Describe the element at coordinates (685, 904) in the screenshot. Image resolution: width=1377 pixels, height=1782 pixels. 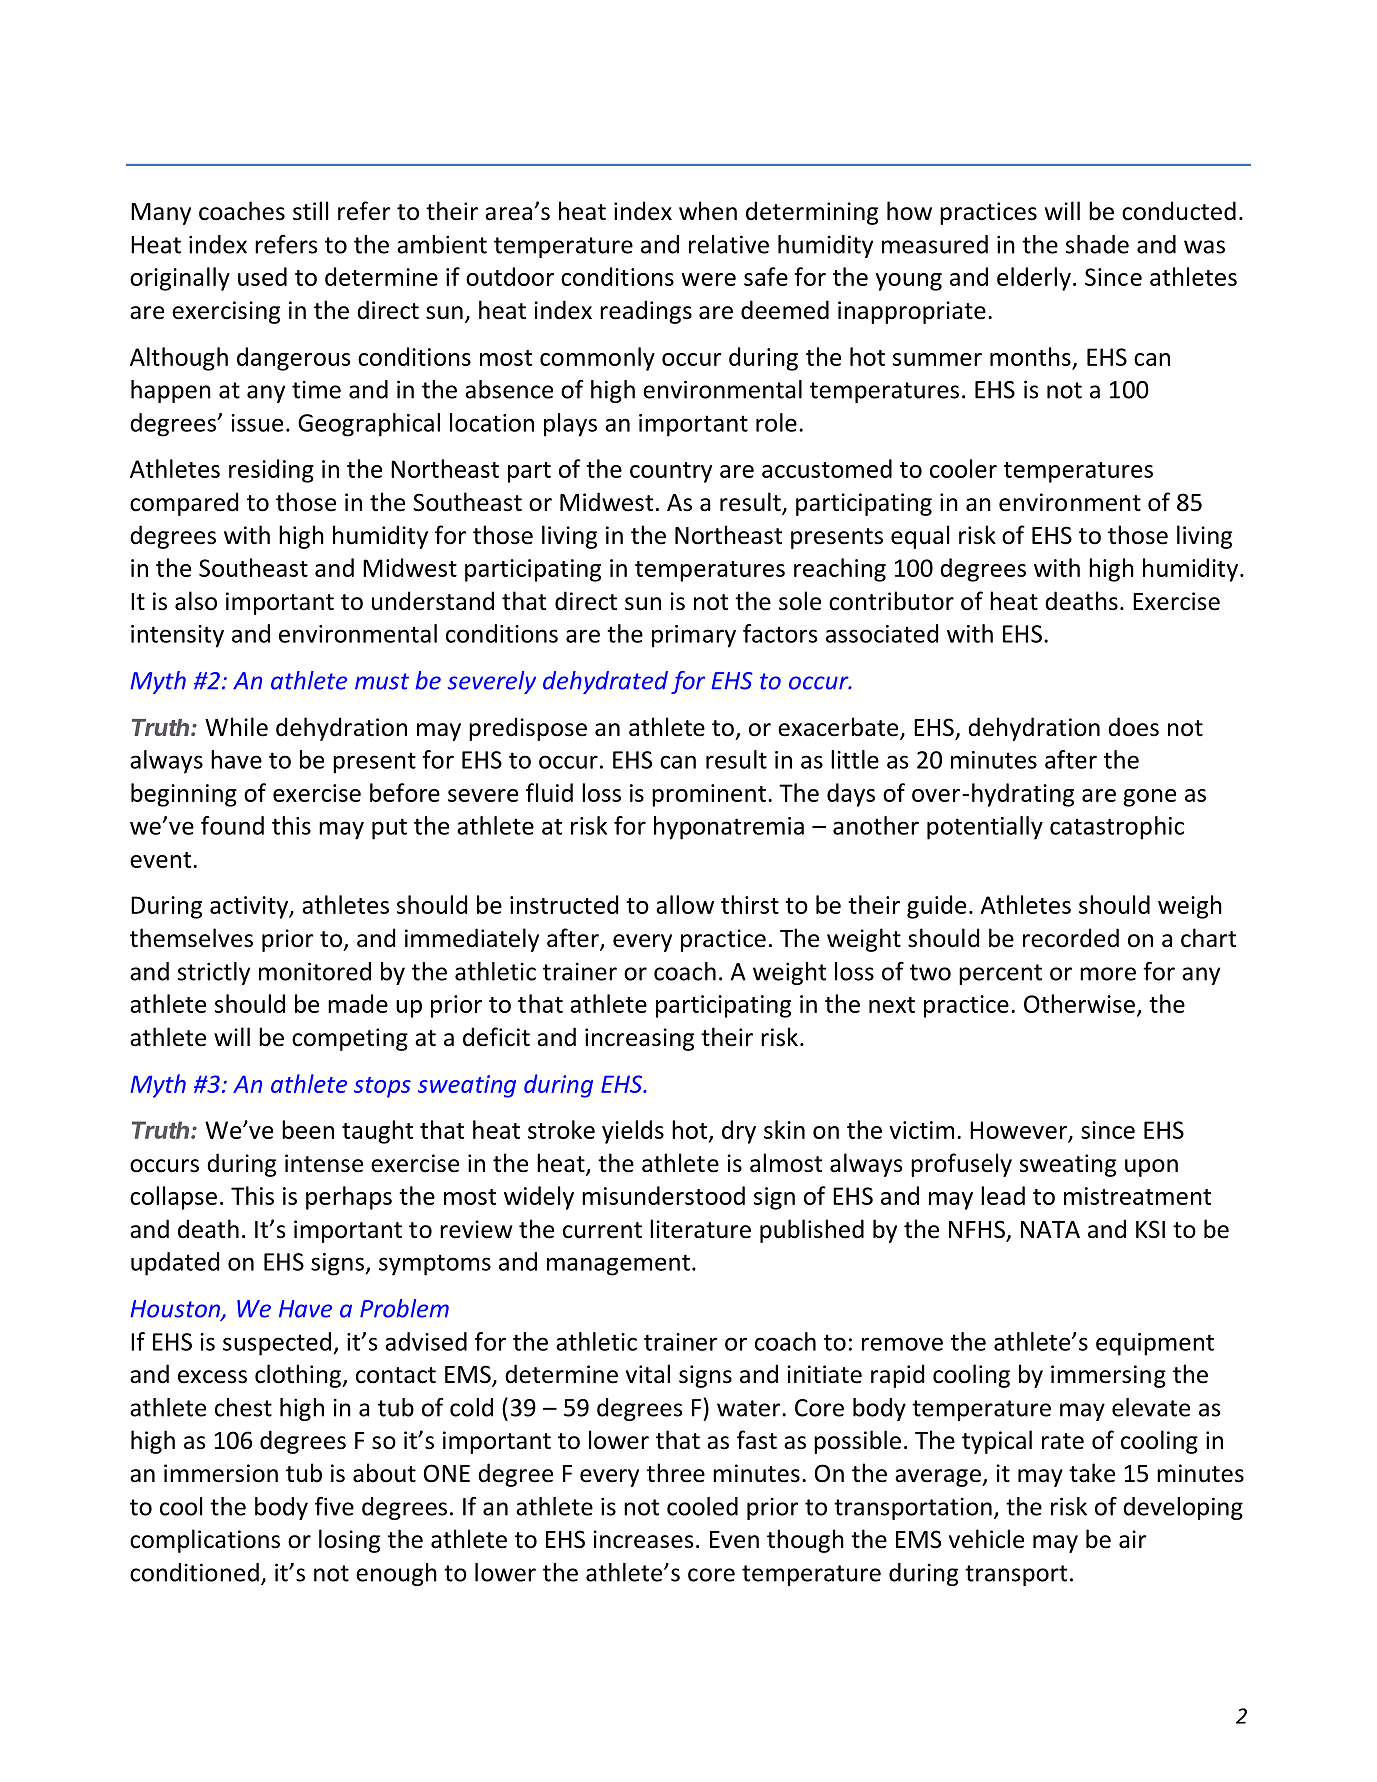
I see `allow` at that location.
